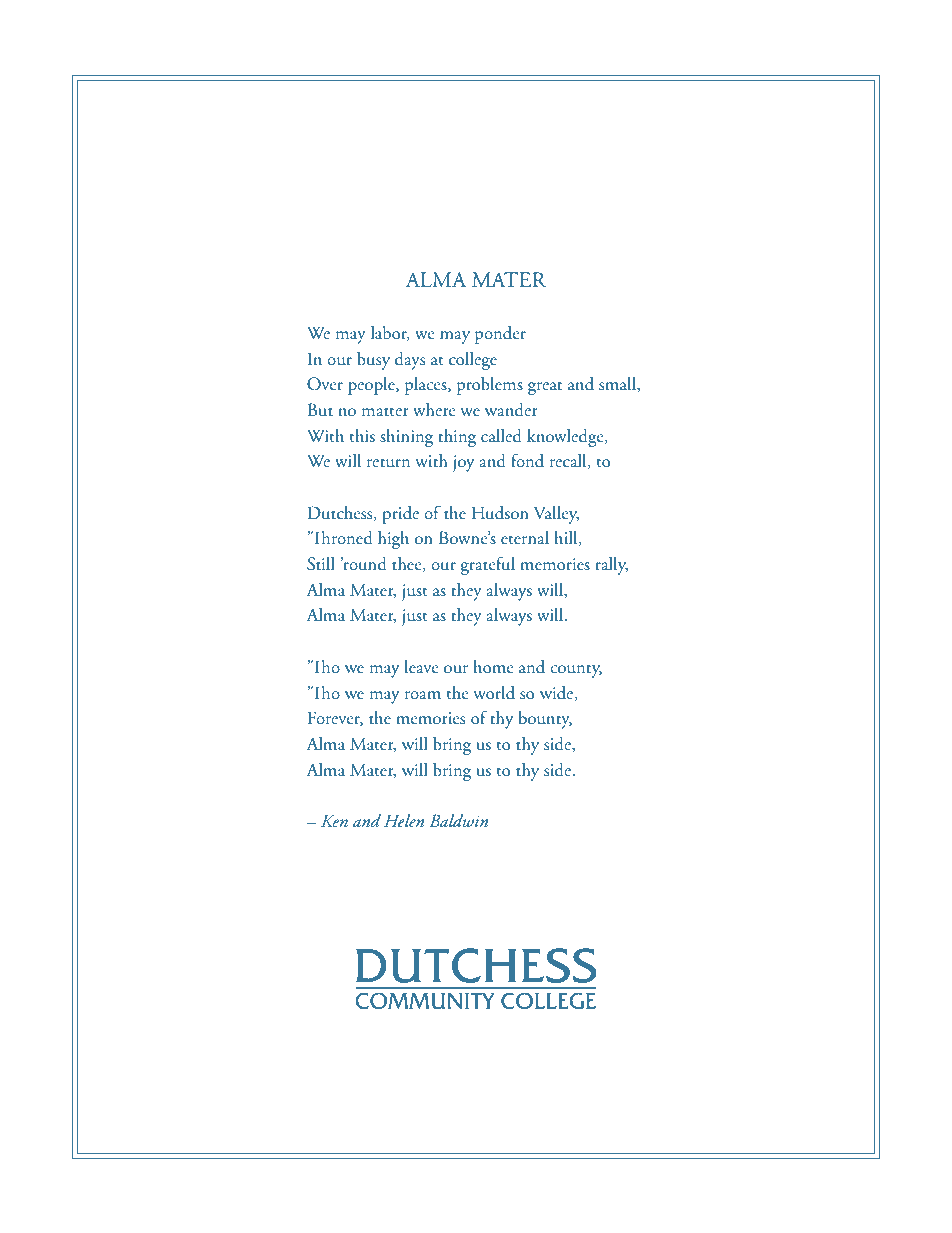 This screenshot has width=952, height=1233. I want to click on Ken, so click(334, 820).
